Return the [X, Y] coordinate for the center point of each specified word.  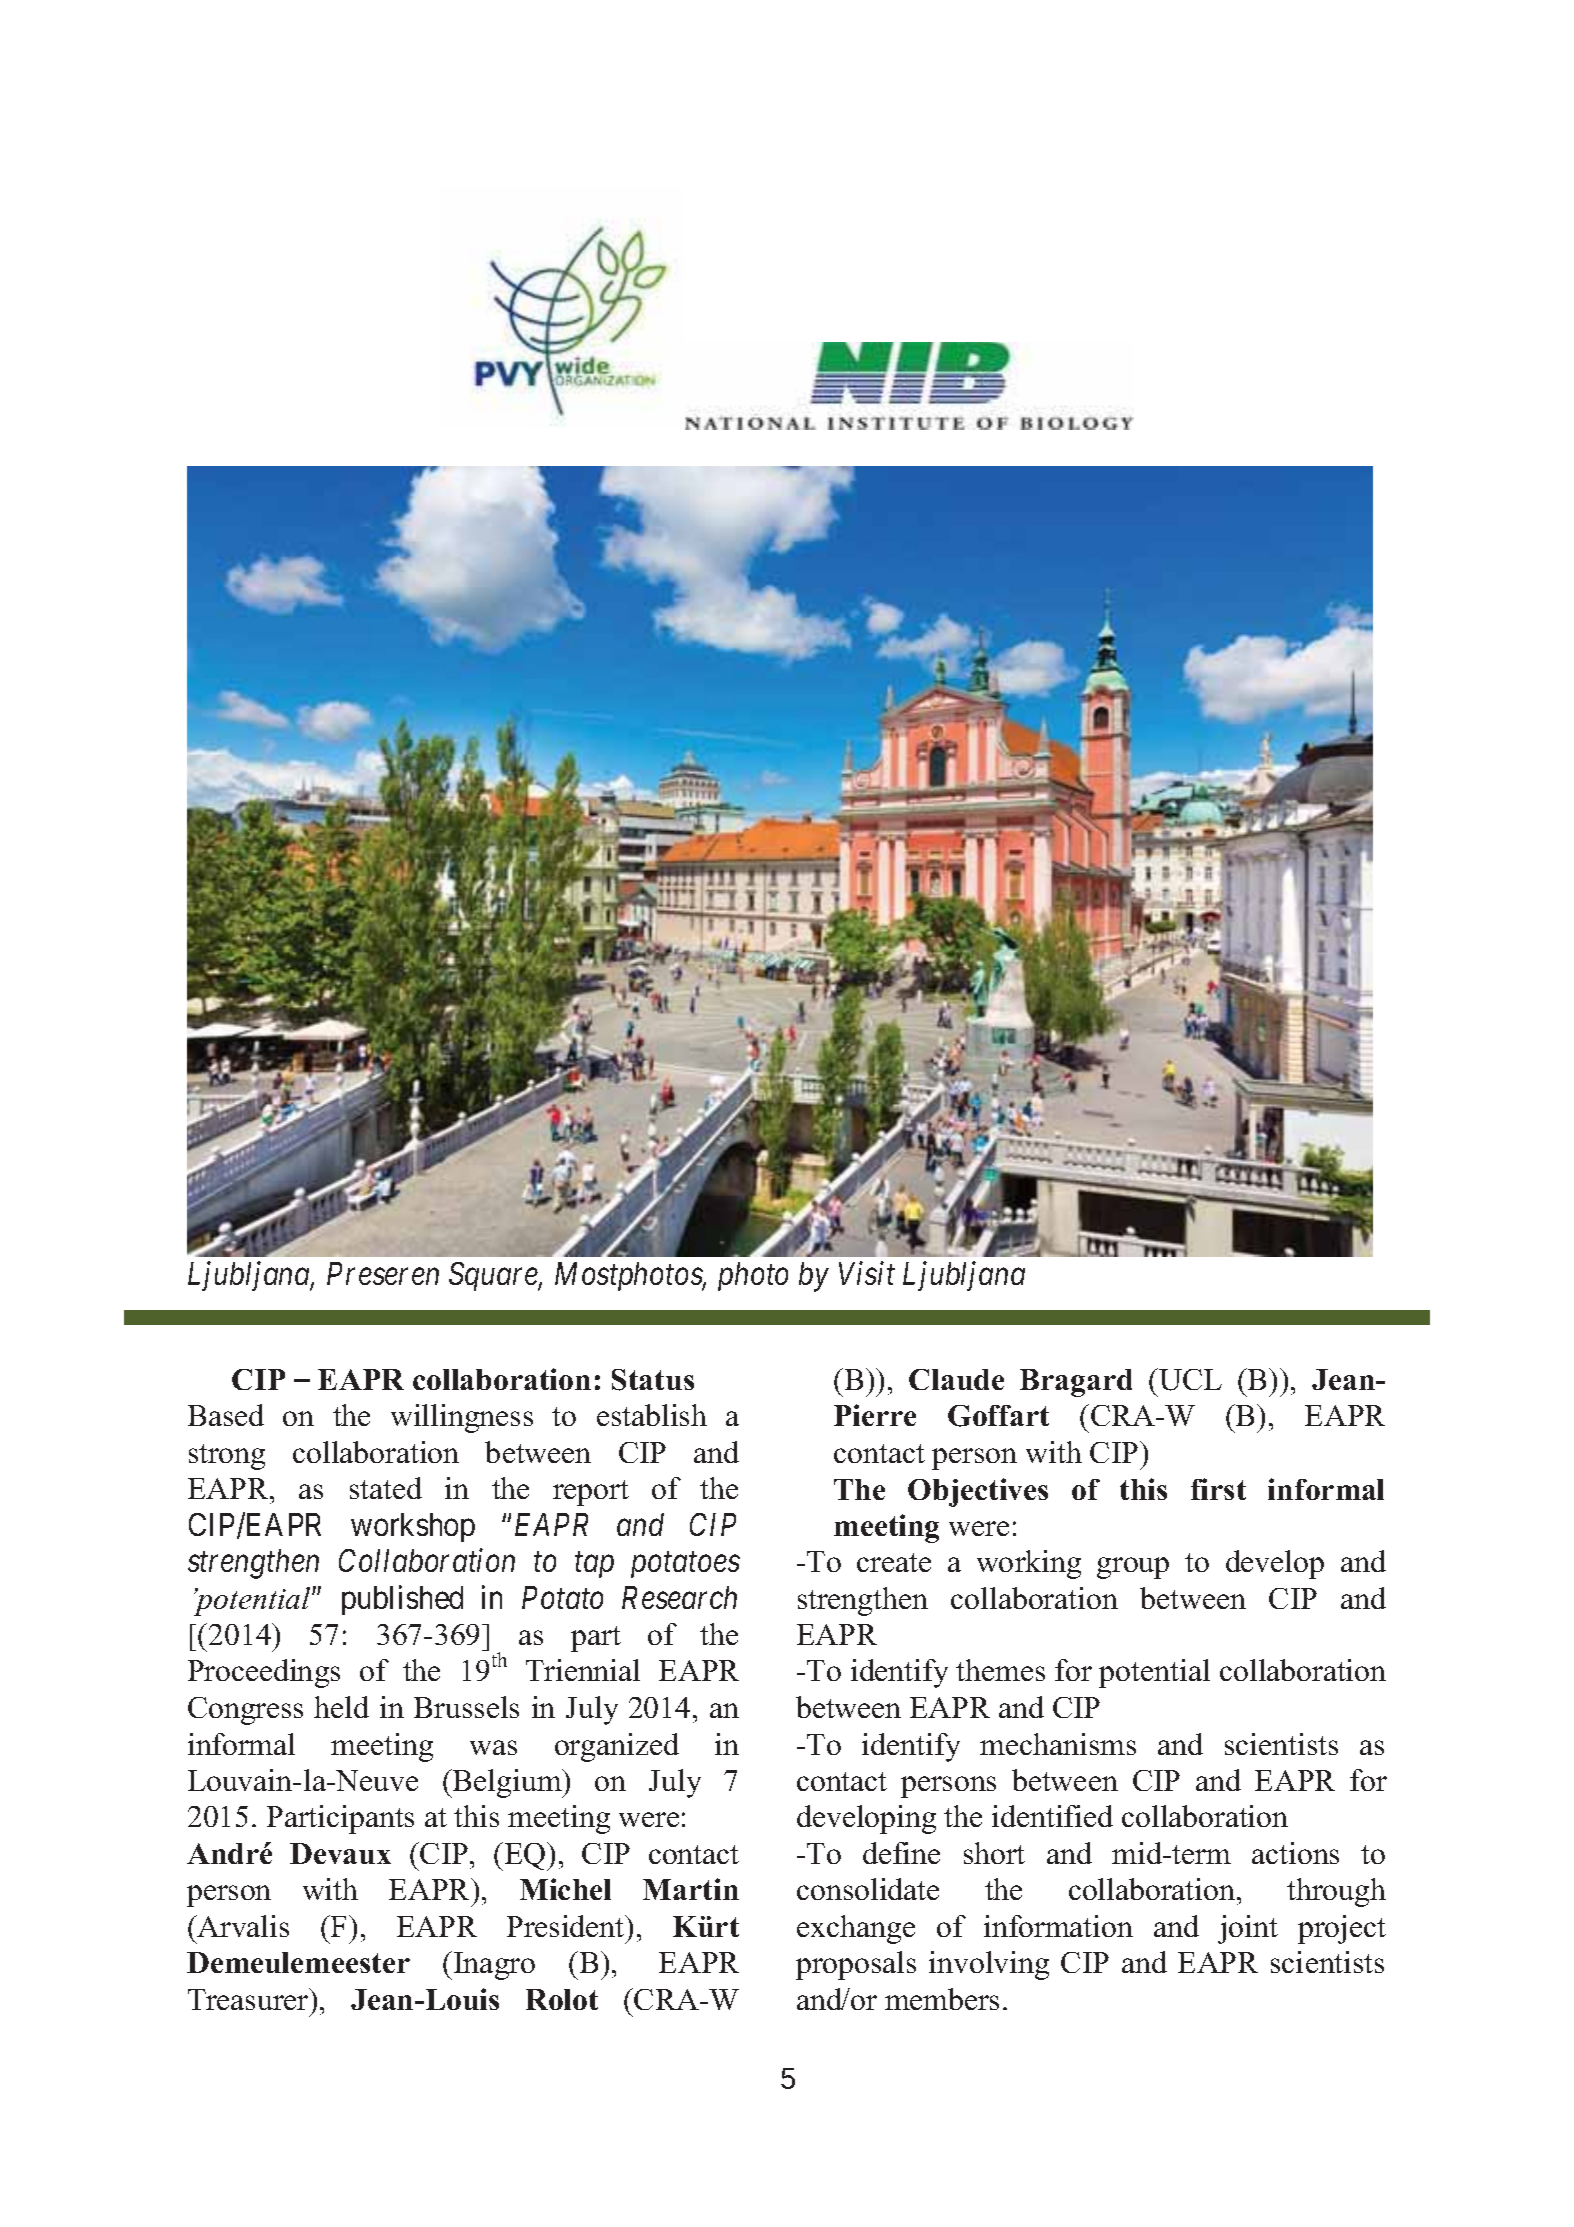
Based [226, 1415]
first [1218, 1489]
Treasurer [249, 1999]
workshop [413, 1527]
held [341, 1707]
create [894, 1562]
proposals [856, 1965]
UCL [1189, 1379]
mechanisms [1058, 1744]
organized [617, 1747]
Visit [867, 1273]
